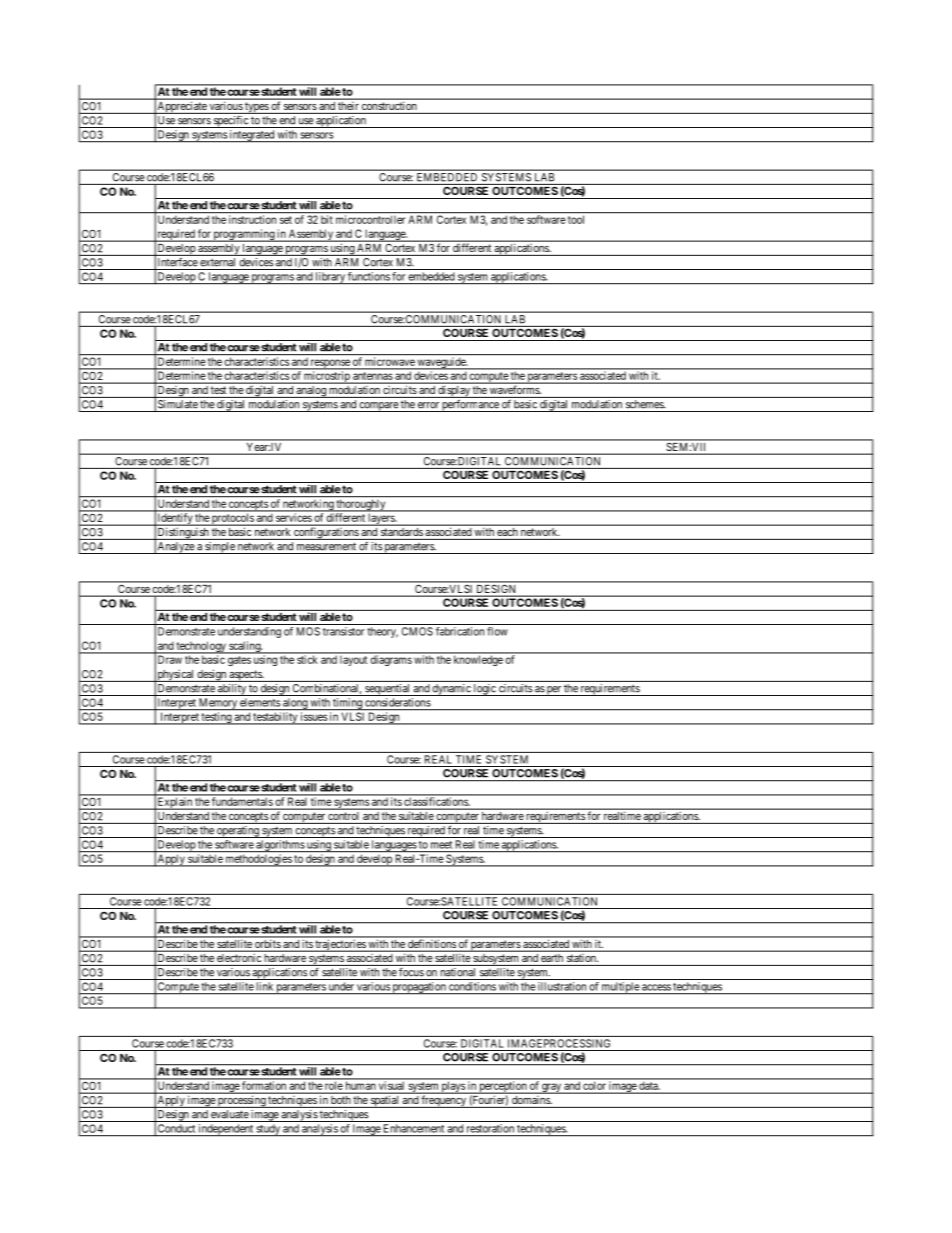 This document has width=952, height=1233. I want to click on logic, so click(485, 690).
